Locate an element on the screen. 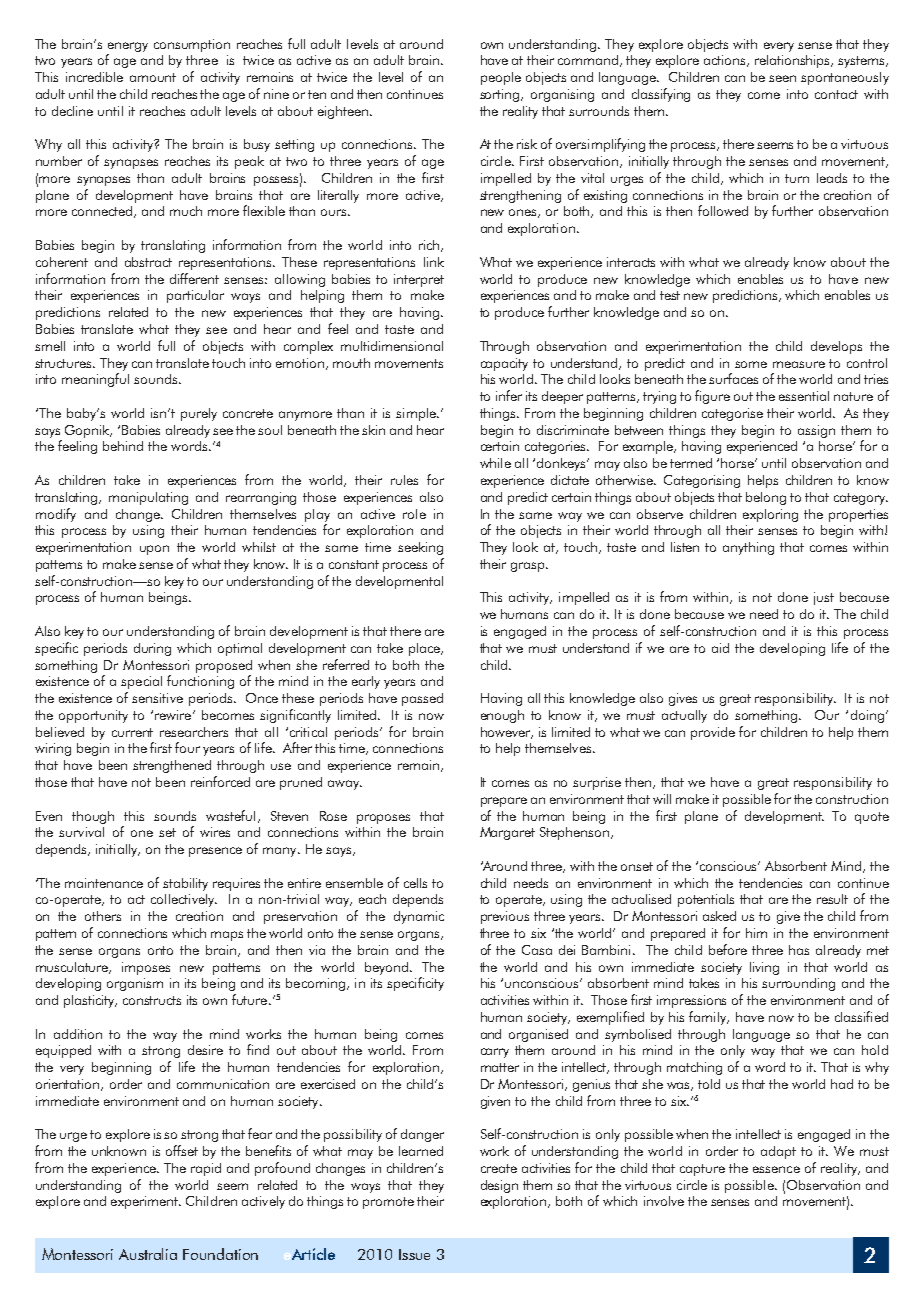 The width and height of the screenshot is (924, 1308). seen is located at coordinates (782, 78).
